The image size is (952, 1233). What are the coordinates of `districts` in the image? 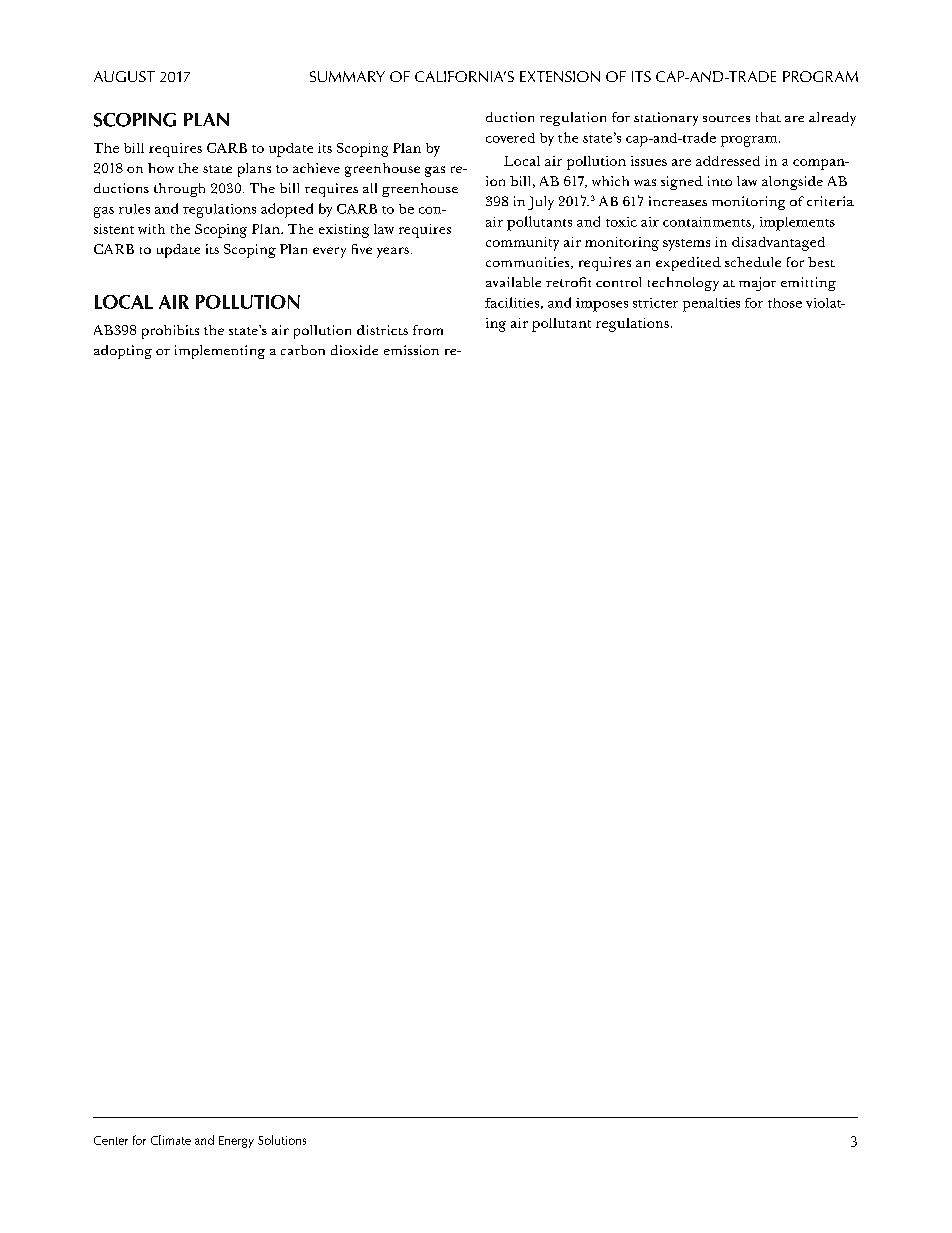 It's located at (382, 330).
